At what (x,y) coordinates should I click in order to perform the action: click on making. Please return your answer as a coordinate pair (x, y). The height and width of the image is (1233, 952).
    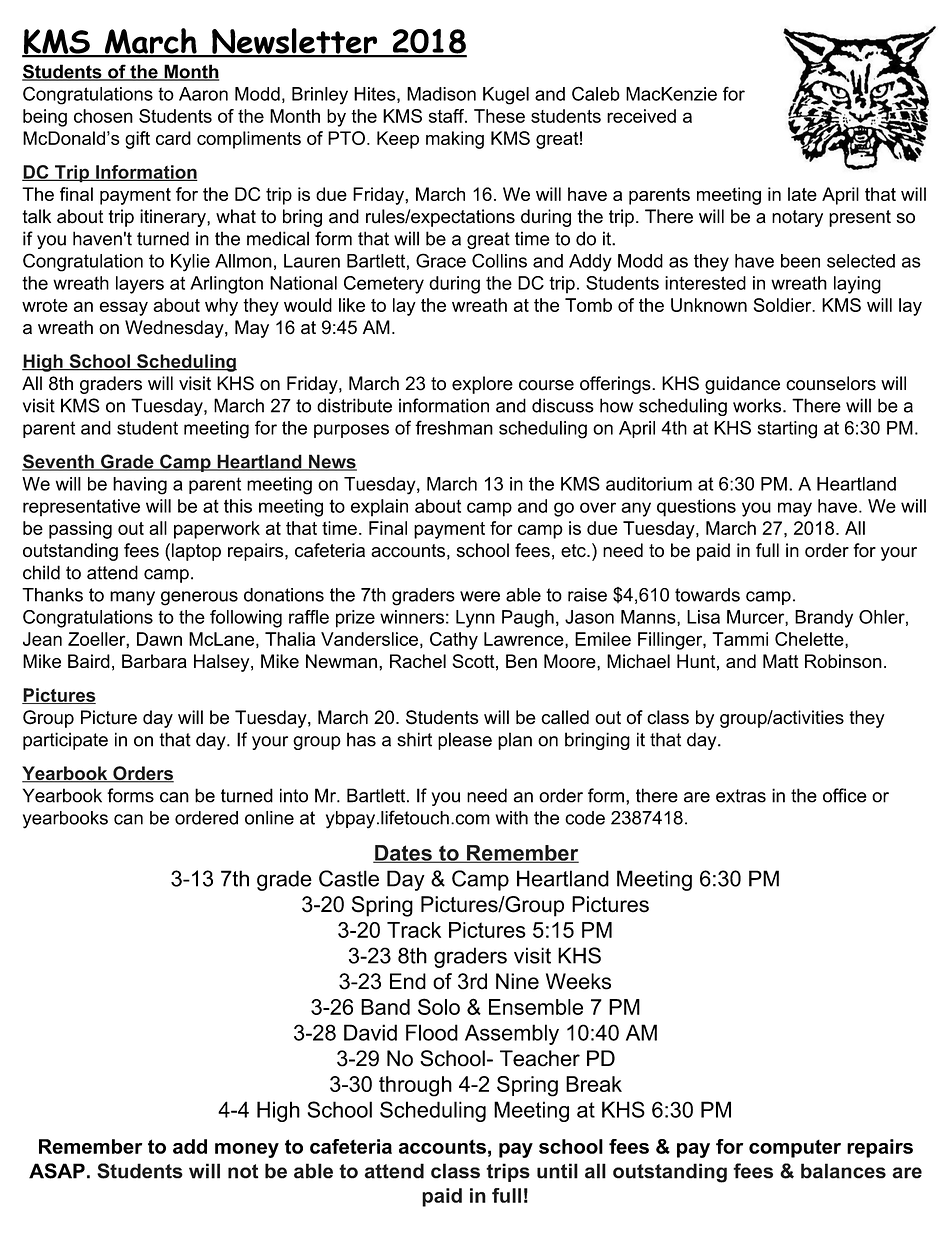
    Looking at the image, I should click on (455, 140).
